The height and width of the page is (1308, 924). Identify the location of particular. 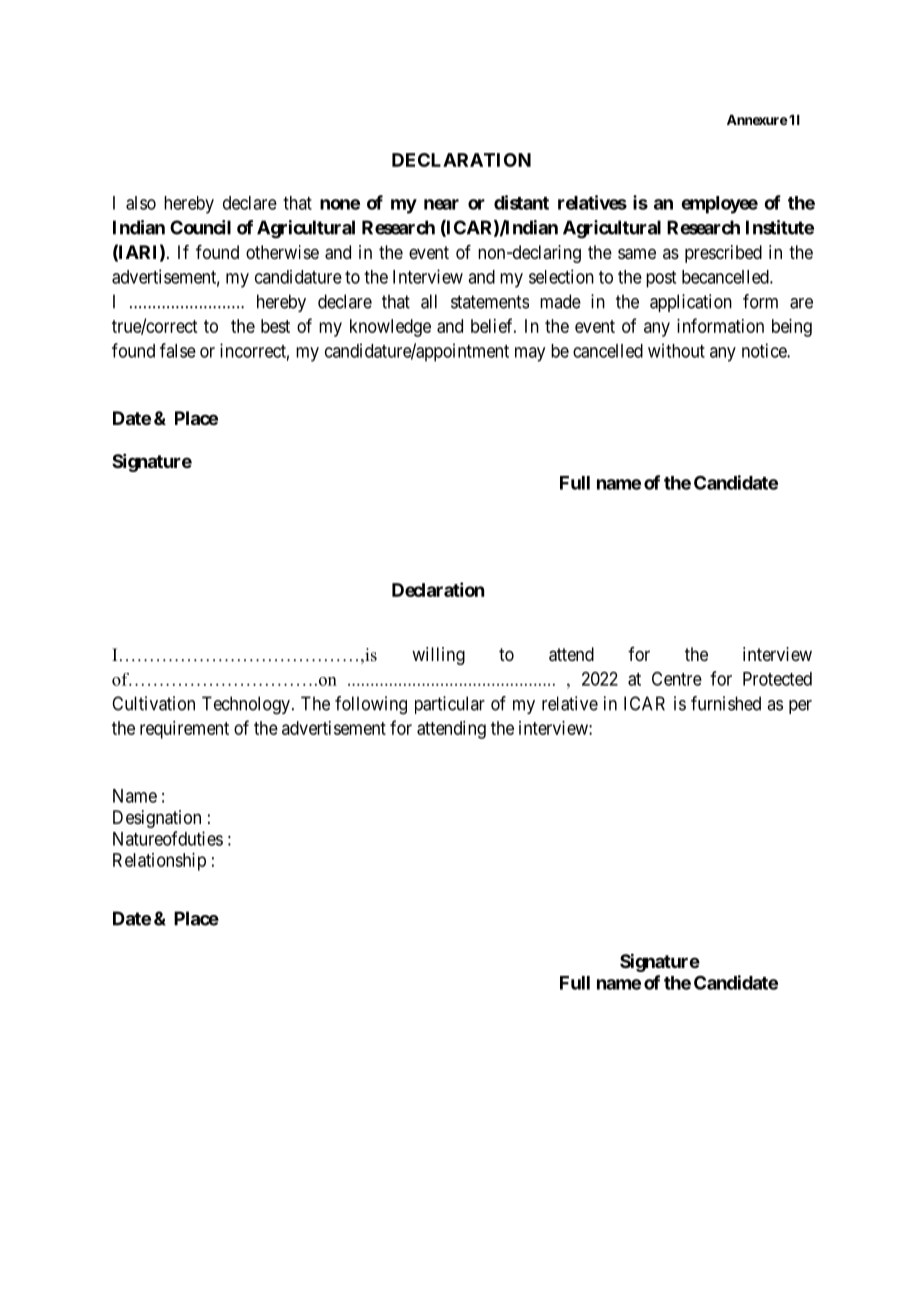
(450, 705).
